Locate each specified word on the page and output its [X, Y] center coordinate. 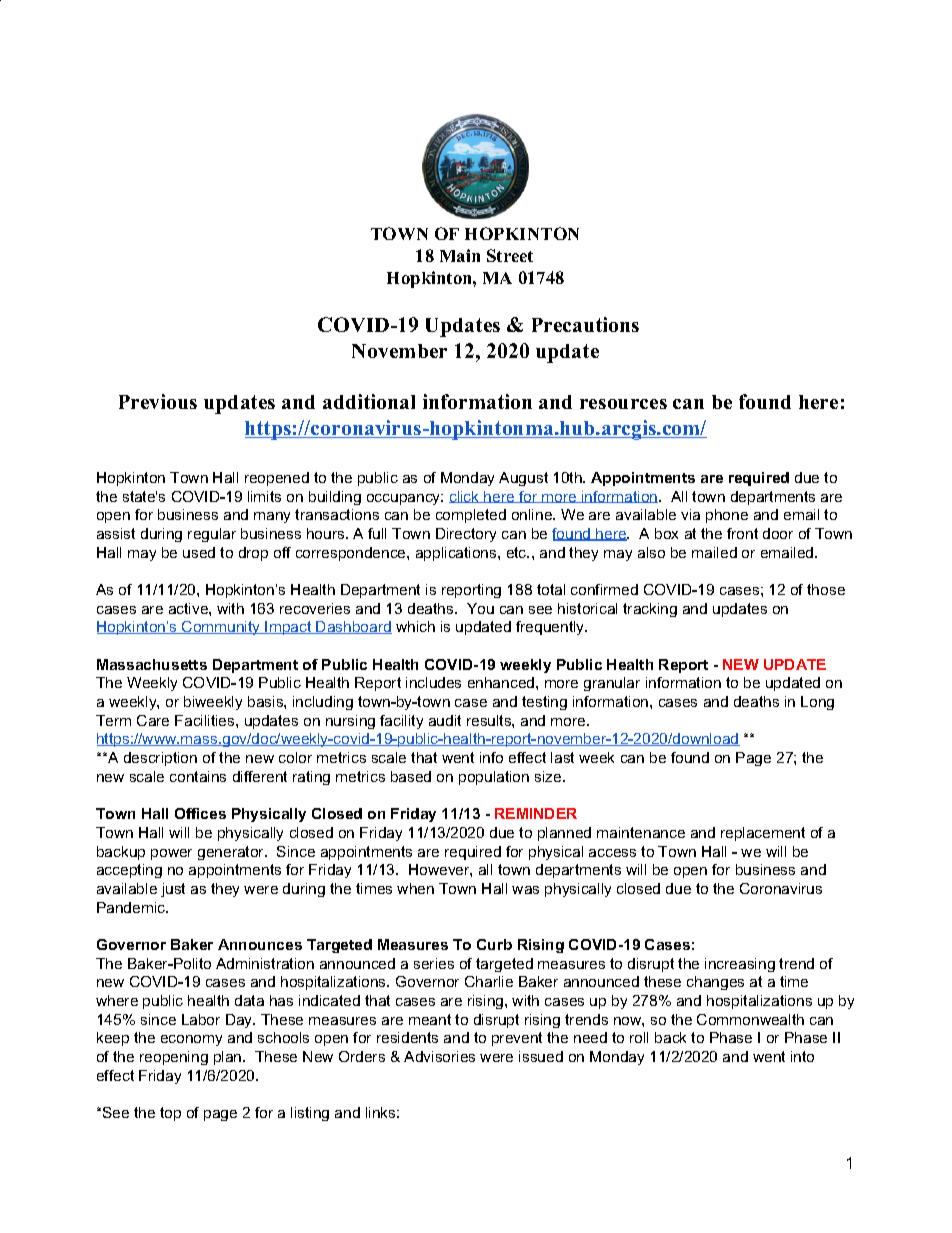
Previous [158, 401]
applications [457, 554]
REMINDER [536, 813]
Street [510, 255]
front [742, 533]
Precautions [585, 324]
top [170, 1114]
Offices [200, 813]
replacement [763, 834]
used [199, 552]
